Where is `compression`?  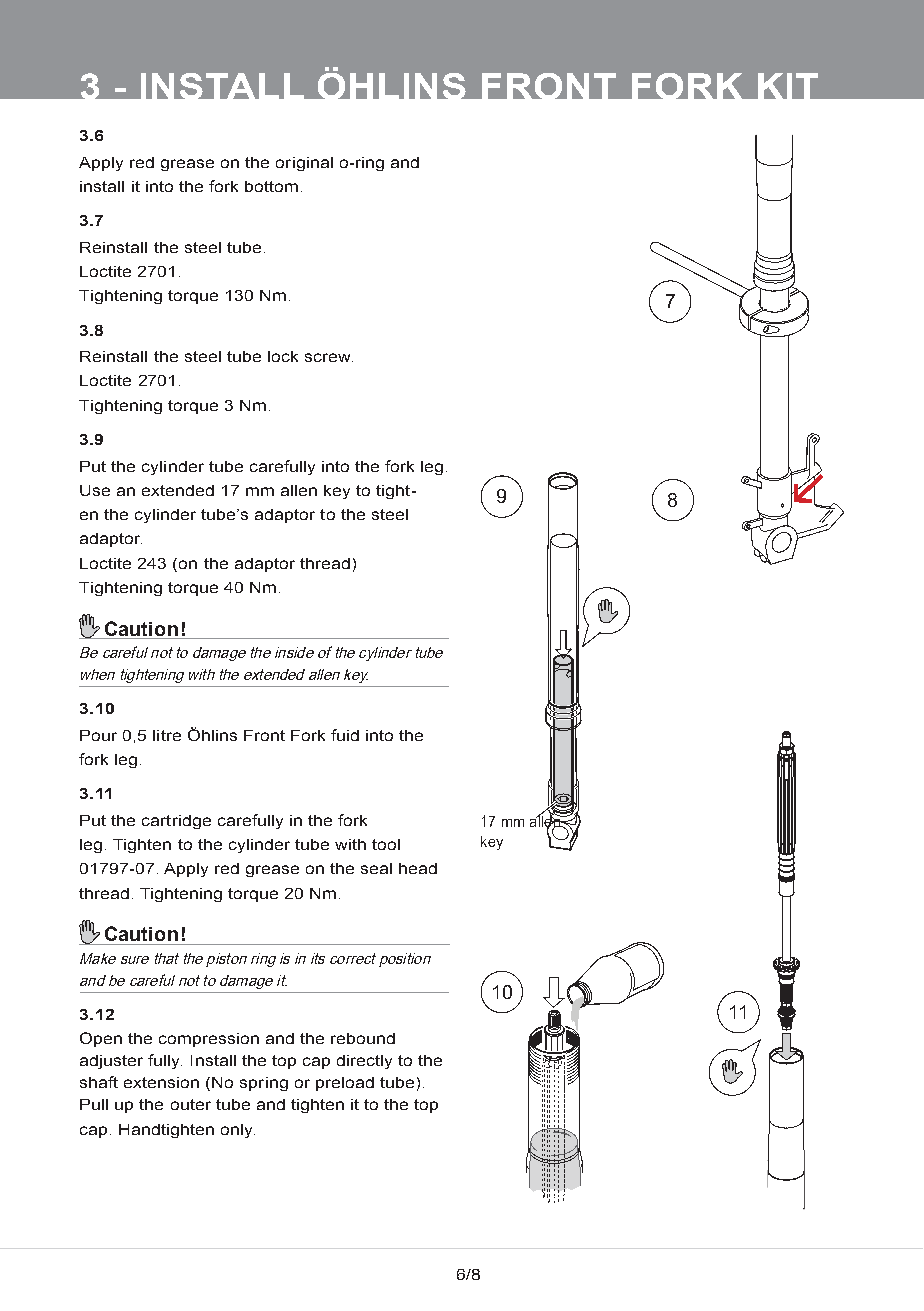 compression is located at coordinates (209, 1040).
